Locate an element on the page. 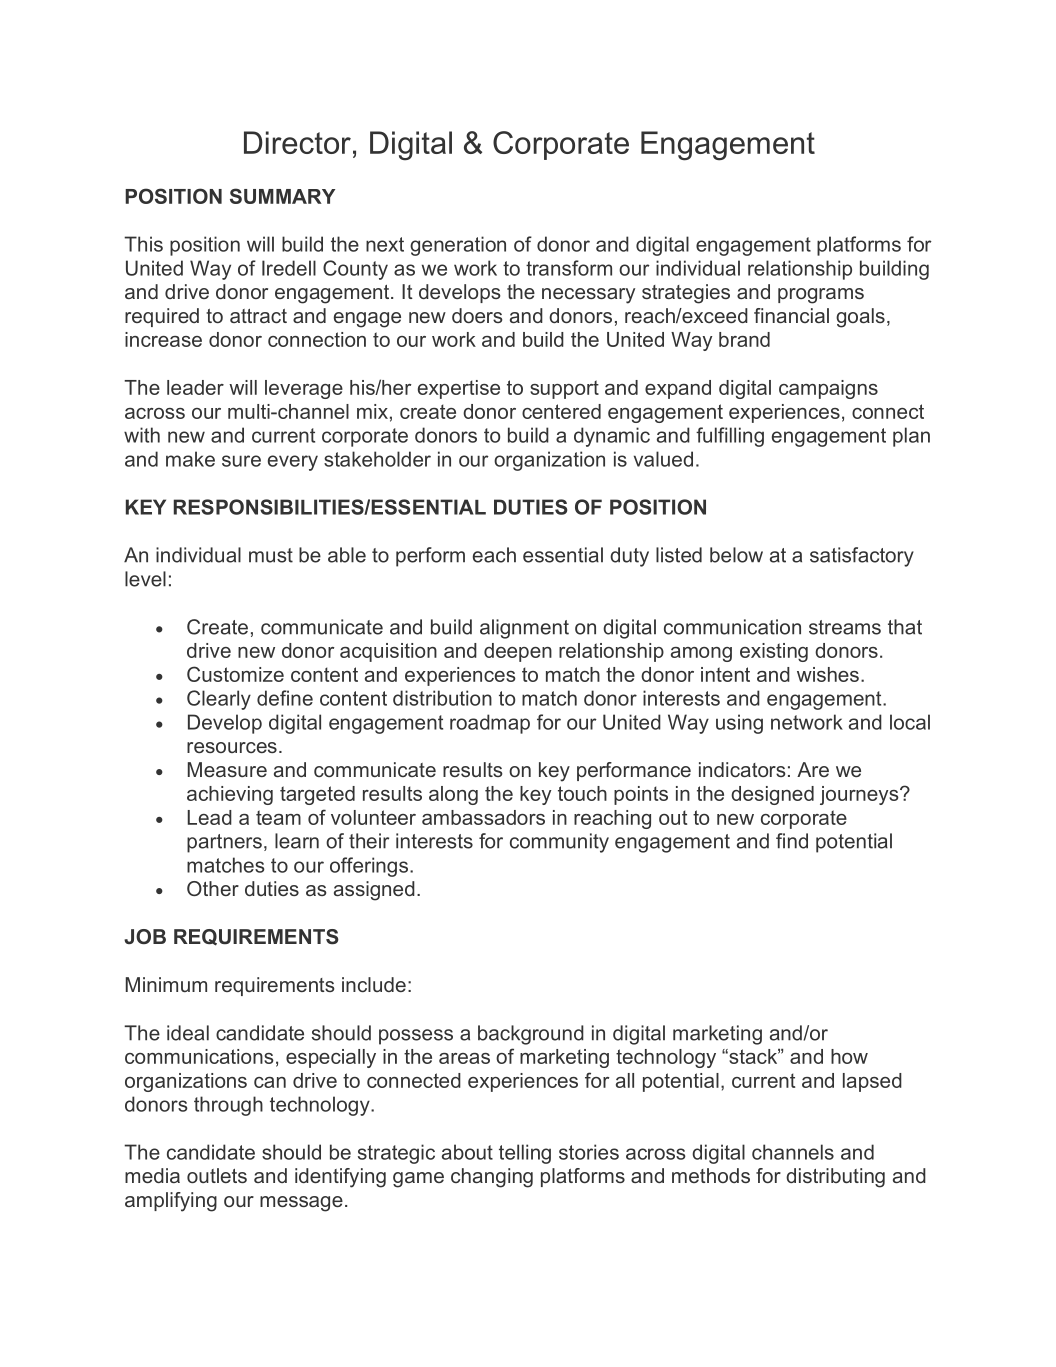 The height and width of the image is (1367, 1056). deepen is located at coordinates (518, 652).
